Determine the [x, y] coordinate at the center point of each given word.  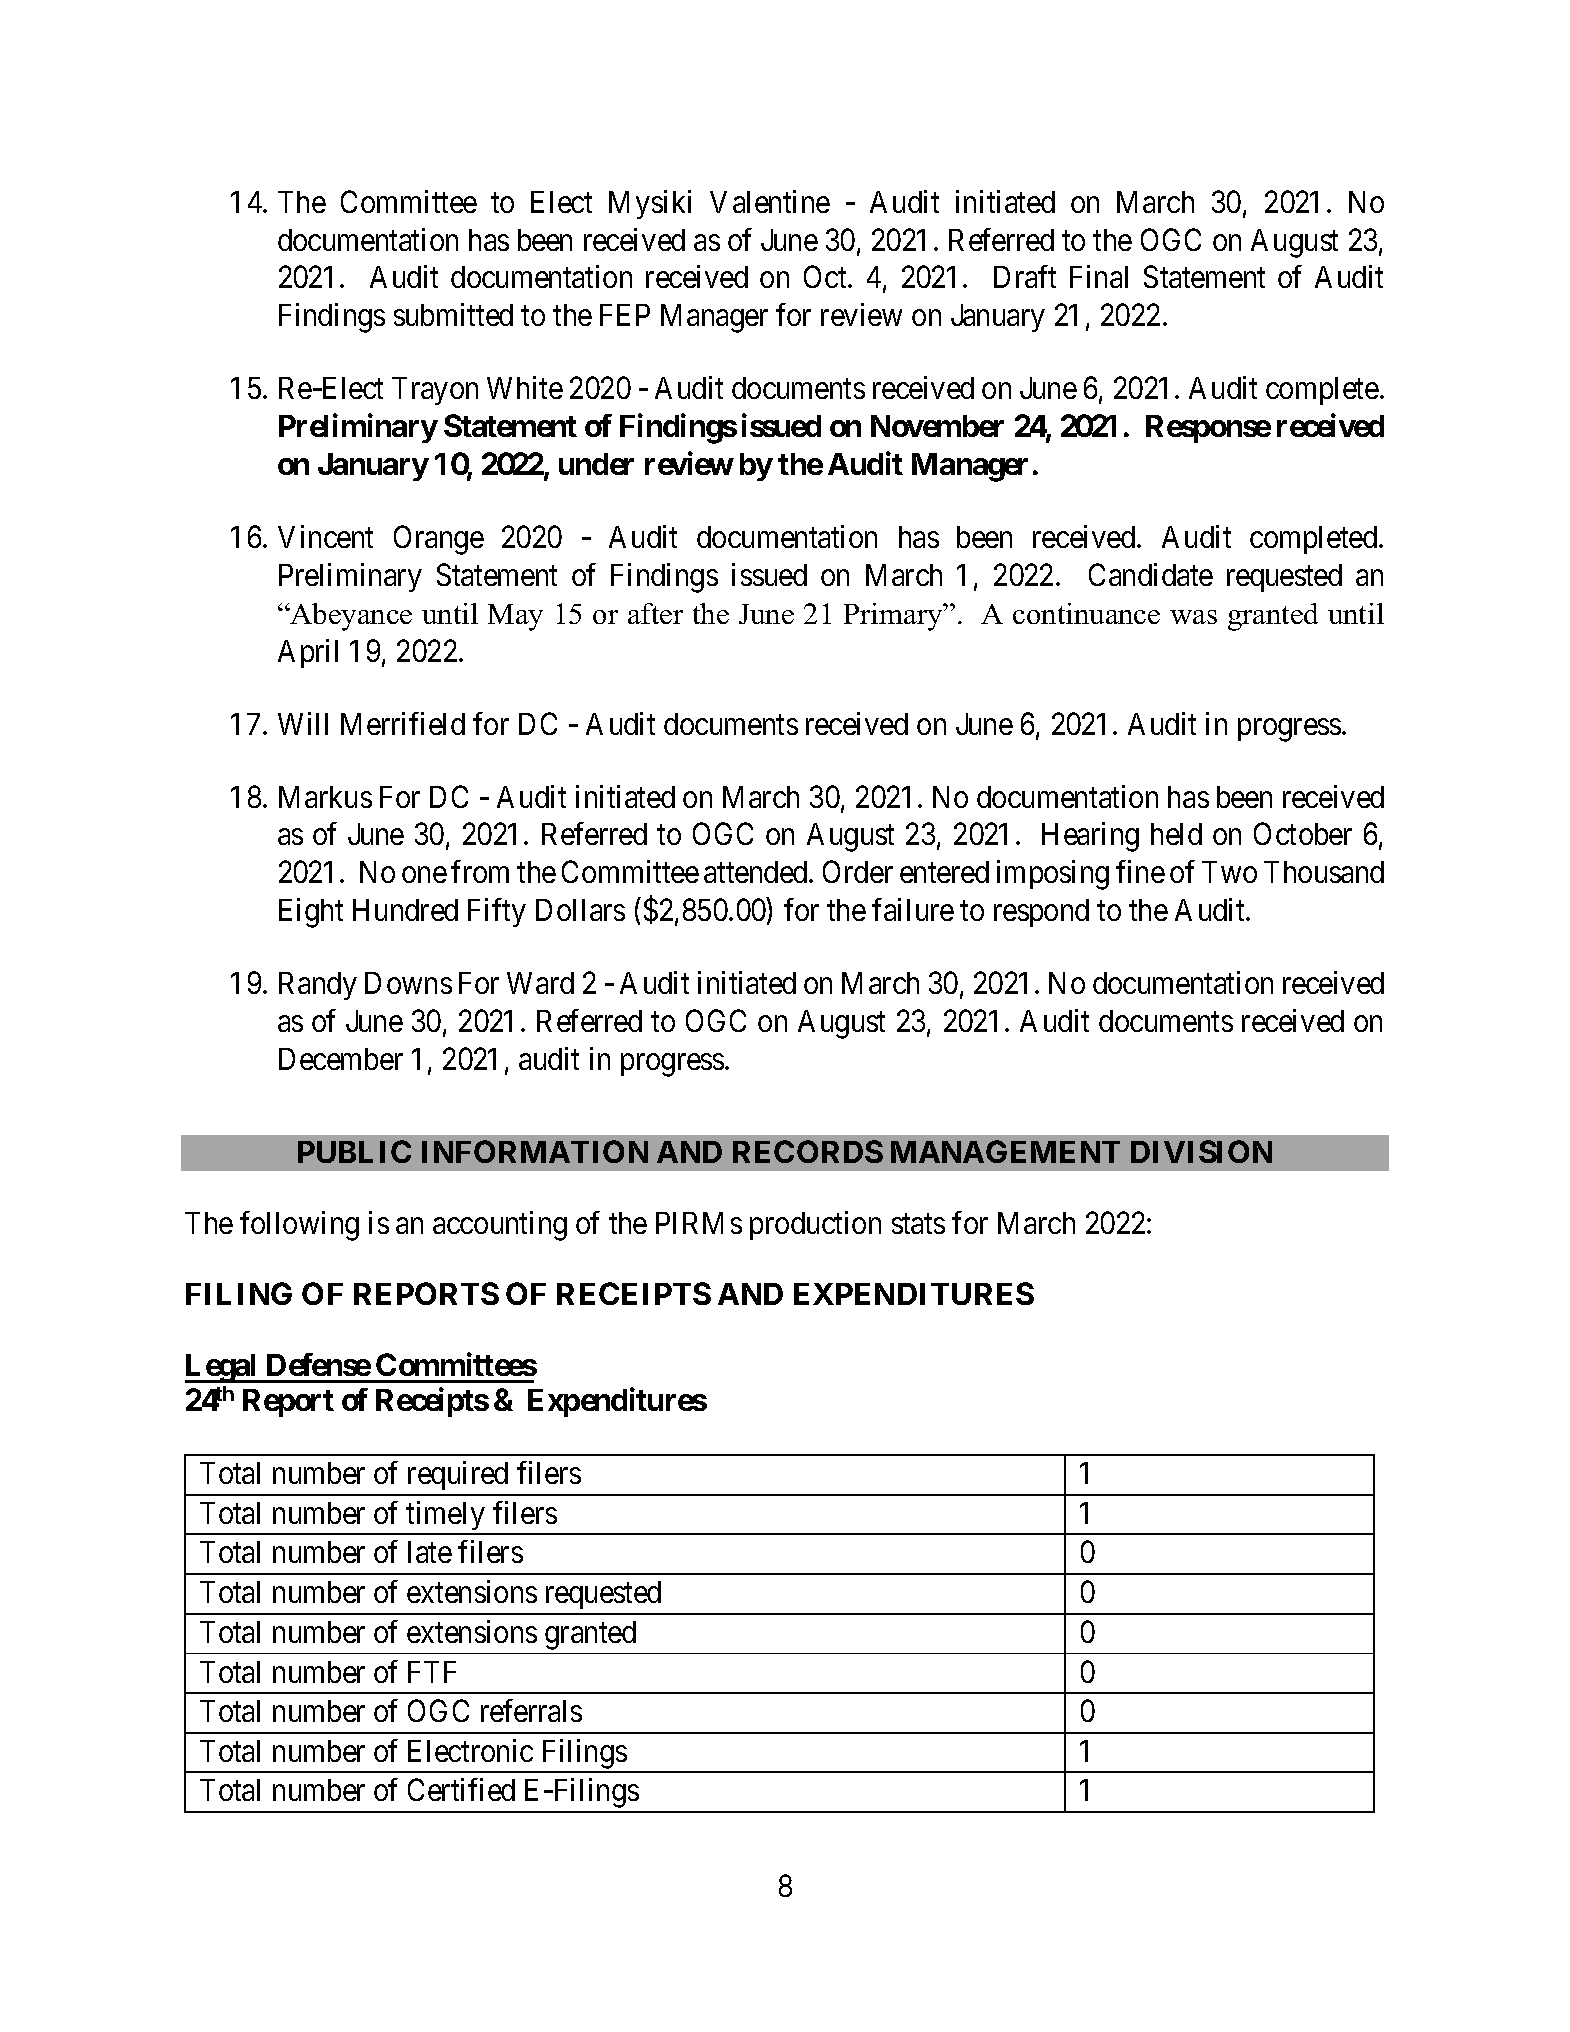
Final [1099, 276]
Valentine [770, 201]
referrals [531, 1710]
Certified [461, 1789]
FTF [432, 1672]
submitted [453, 314]
